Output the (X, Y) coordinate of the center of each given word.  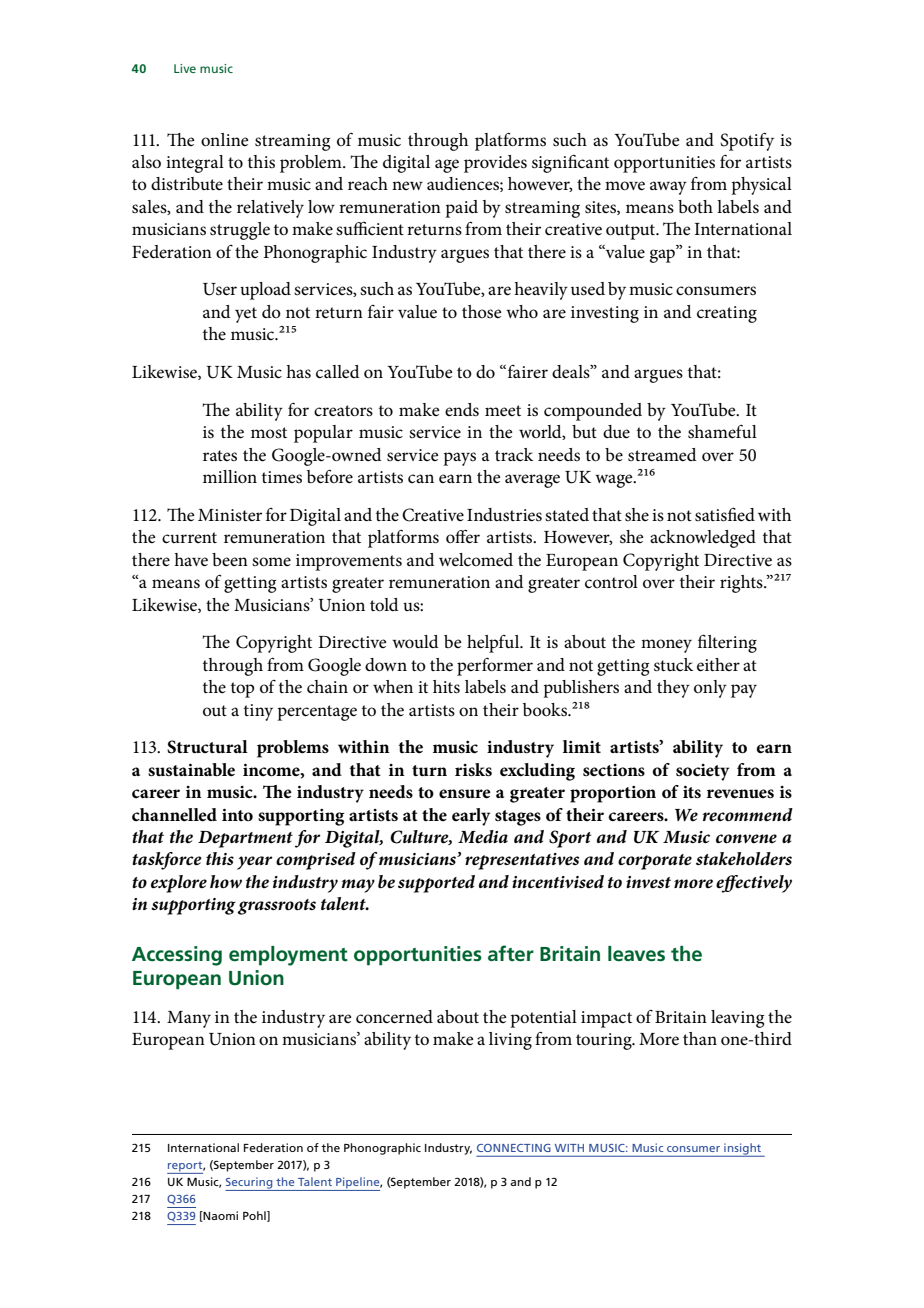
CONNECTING (514, 1148)
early (471, 817)
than (700, 1038)
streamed (662, 455)
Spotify (747, 141)
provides (495, 164)
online (225, 140)
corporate (655, 862)
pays (459, 459)
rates (220, 456)
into (237, 815)
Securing (250, 1184)
